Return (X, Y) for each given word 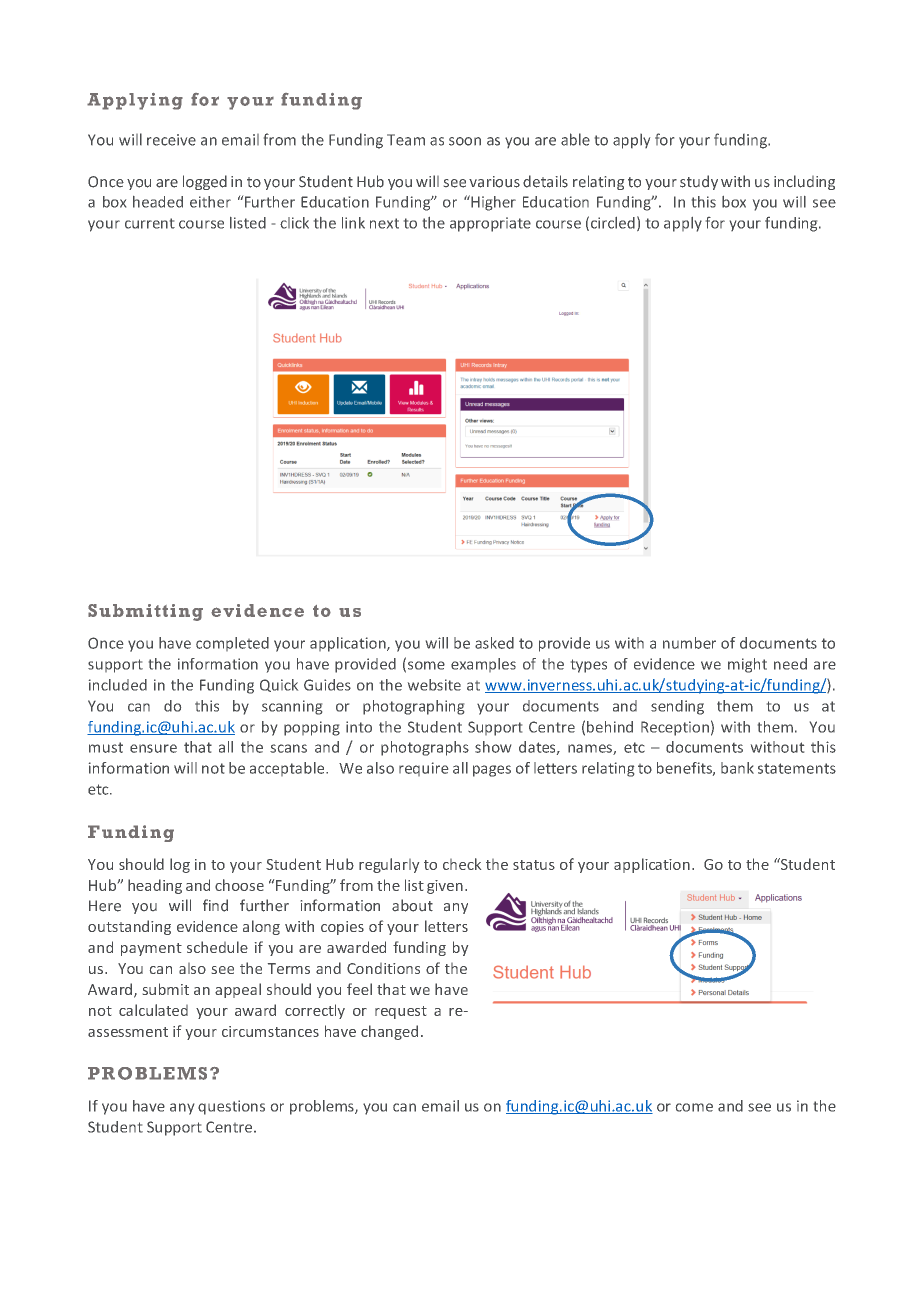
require (423, 769)
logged (205, 182)
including (804, 182)
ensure (153, 748)
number (689, 643)
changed (389, 1032)
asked (494, 643)
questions (231, 1107)
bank (737, 768)
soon (465, 141)
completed (232, 644)
